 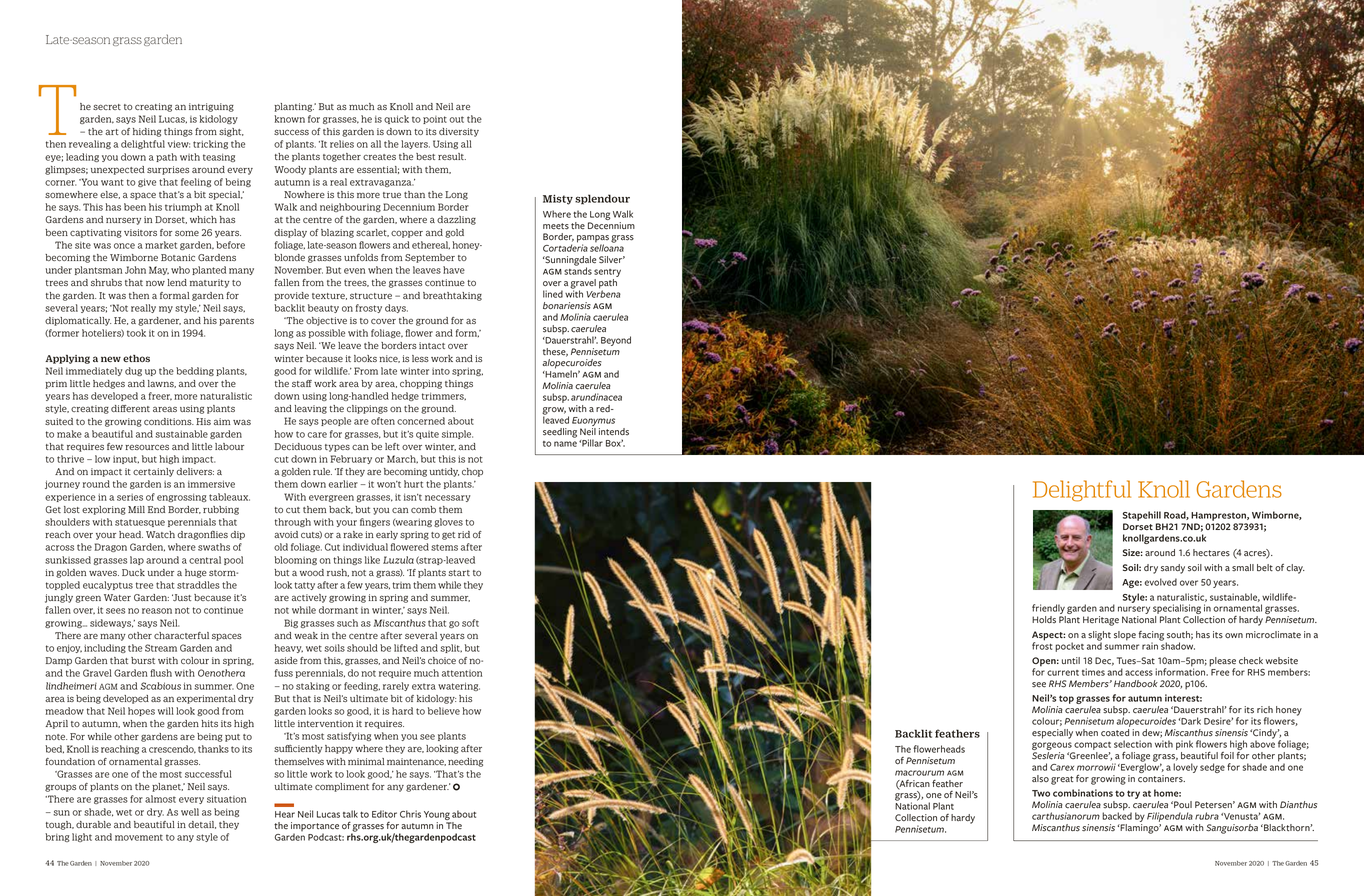 I want to click on intends, so click(x=614, y=432).
